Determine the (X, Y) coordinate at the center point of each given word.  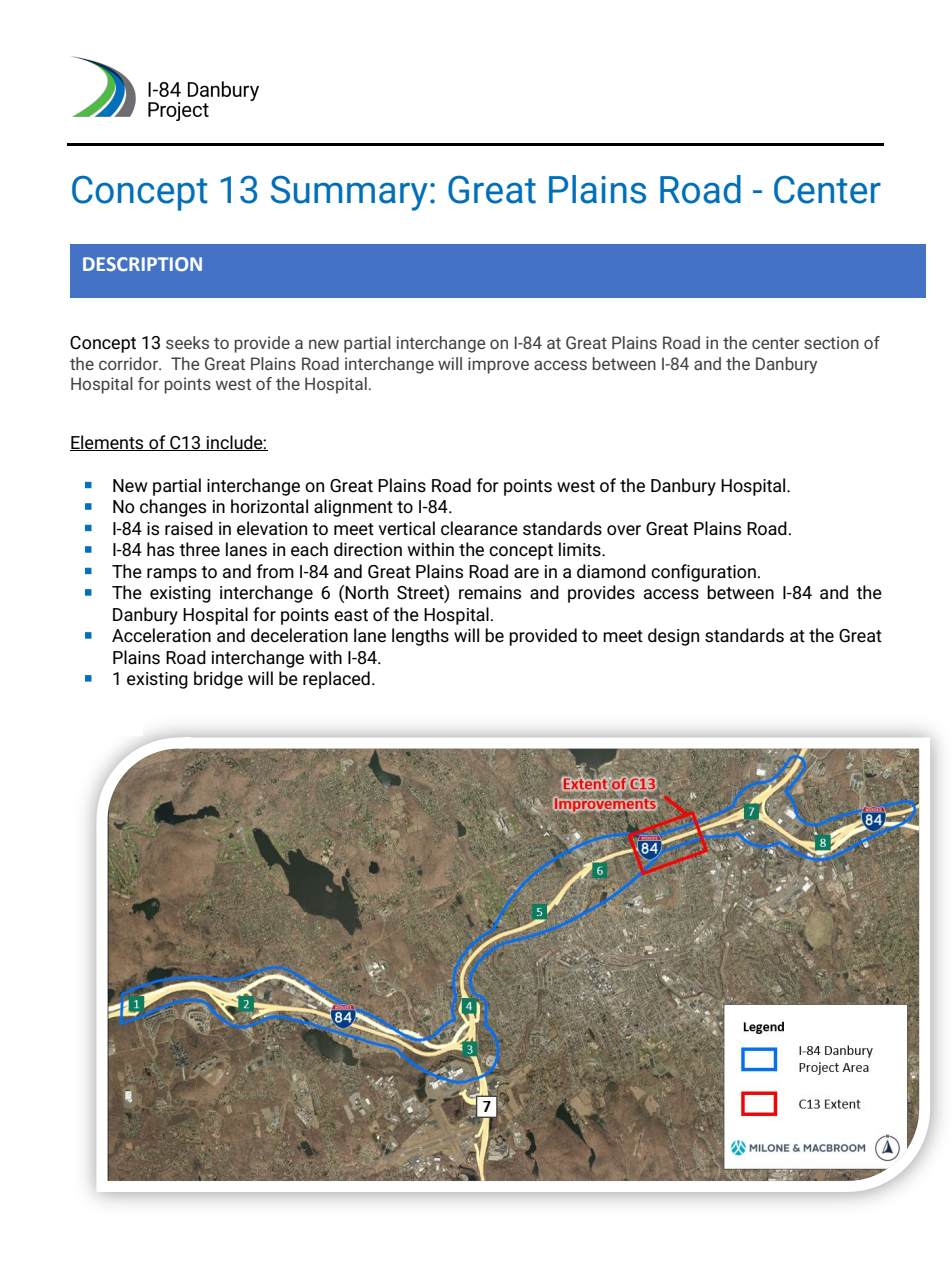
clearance (479, 528)
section (831, 342)
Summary (349, 193)
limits (581, 549)
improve (498, 365)
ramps (172, 575)
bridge (218, 680)
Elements (108, 443)
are (526, 573)
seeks (187, 342)
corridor (130, 363)
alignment (353, 508)
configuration (703, 573)
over (624, 530)
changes (173, 508)
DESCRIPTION (142, 264)
